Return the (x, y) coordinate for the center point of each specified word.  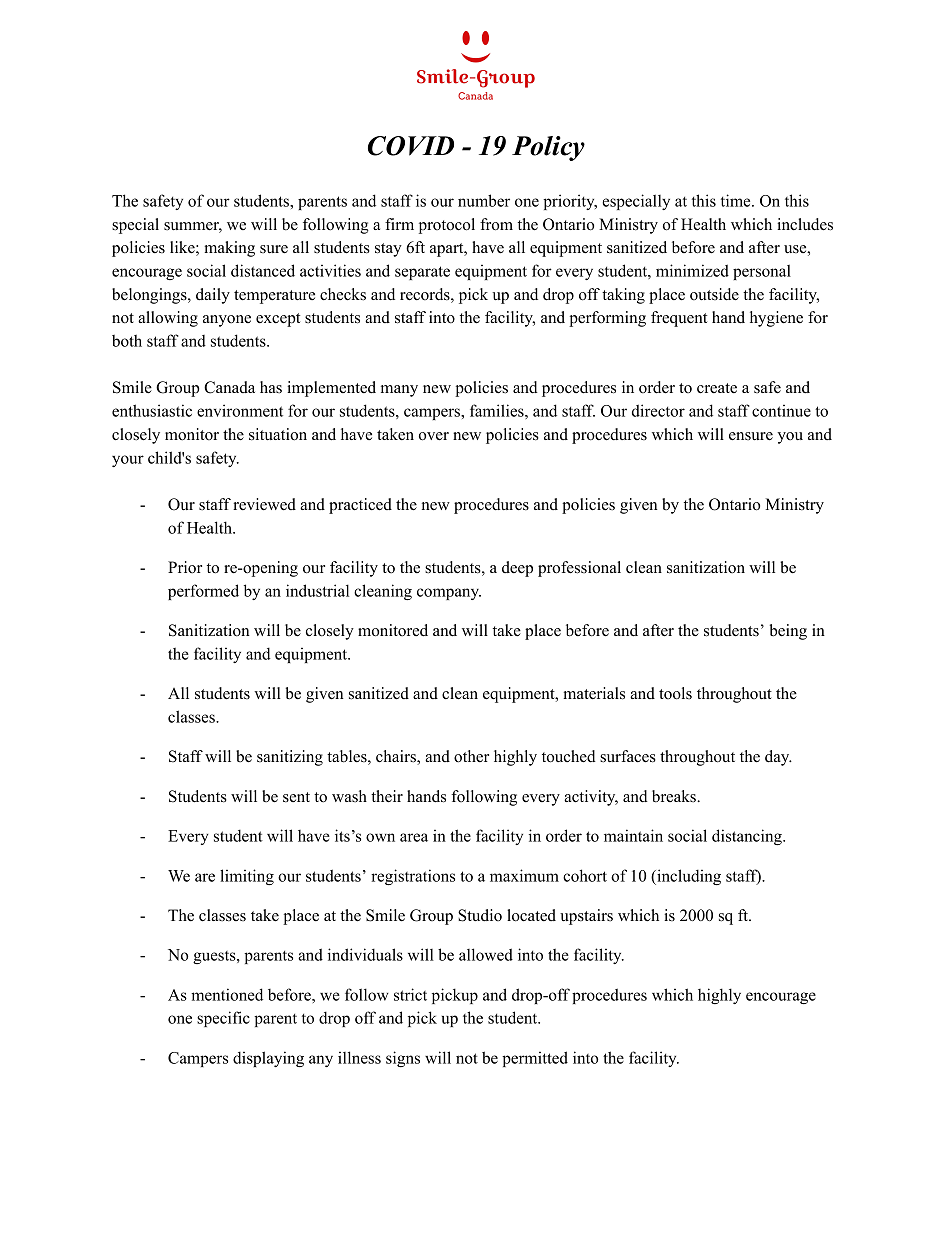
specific (223, 1019)
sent (296, 797)
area (414, 837)
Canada (229, 387)
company (449, 594)
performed (203, 592)
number (484, 200)
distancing (748, 837)
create (717, 388)
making (229, 249)
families (498, 410)
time (737, 200)
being (788, 632)
